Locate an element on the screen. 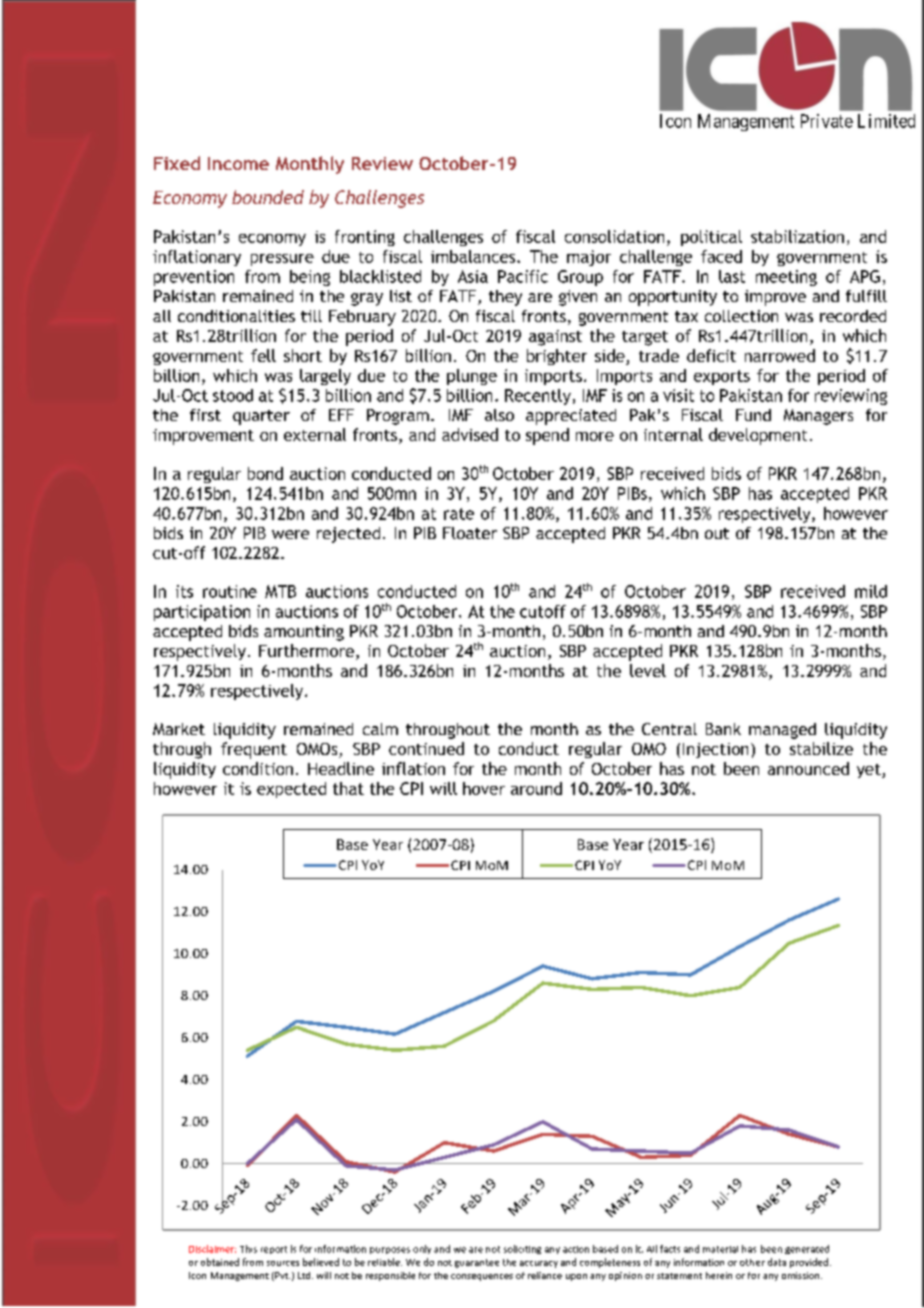 This screenshot has height=1308, width=924. Income is located at coordinates (238, 163).
